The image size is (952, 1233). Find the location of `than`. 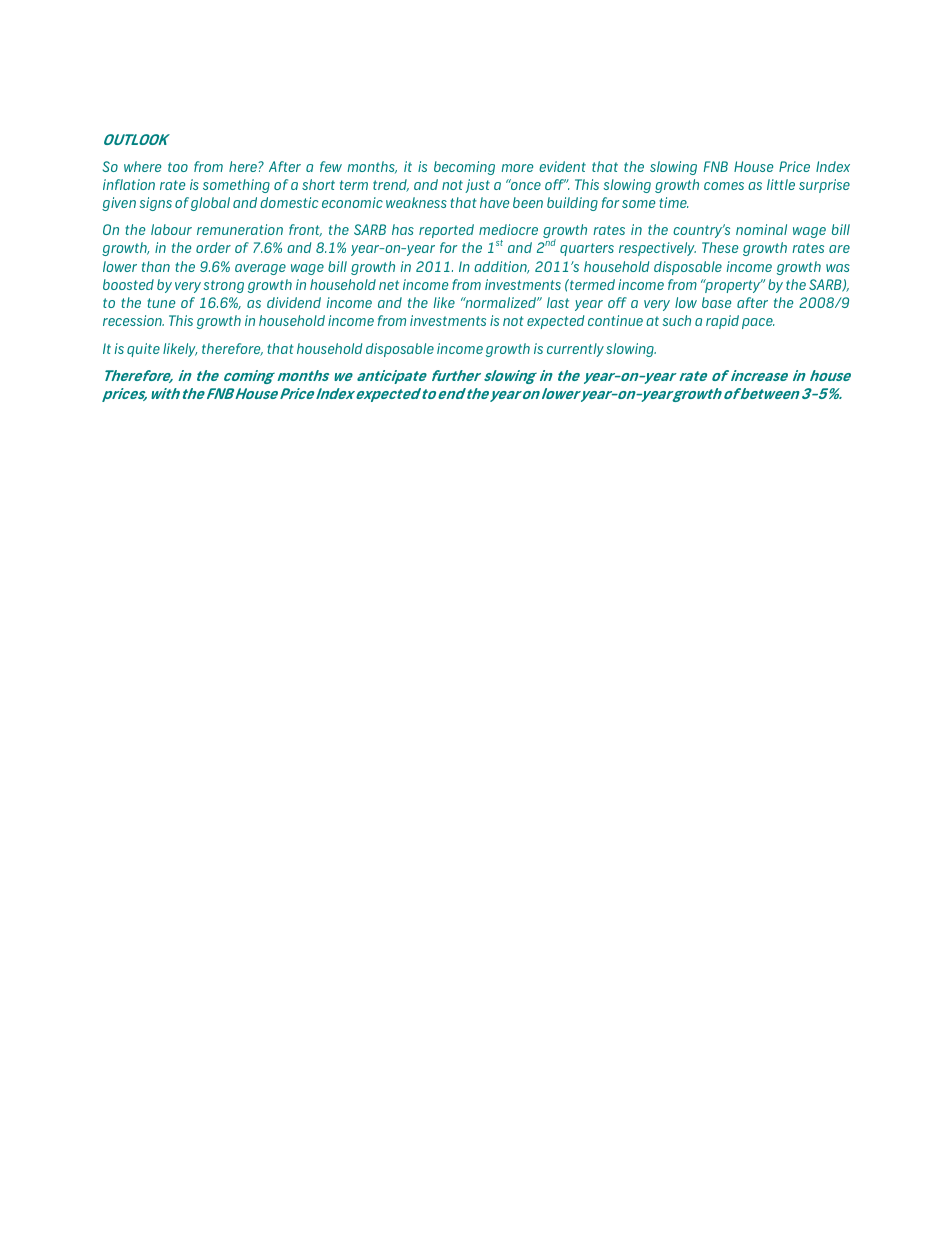

than is located at coordinates (156, 266).
